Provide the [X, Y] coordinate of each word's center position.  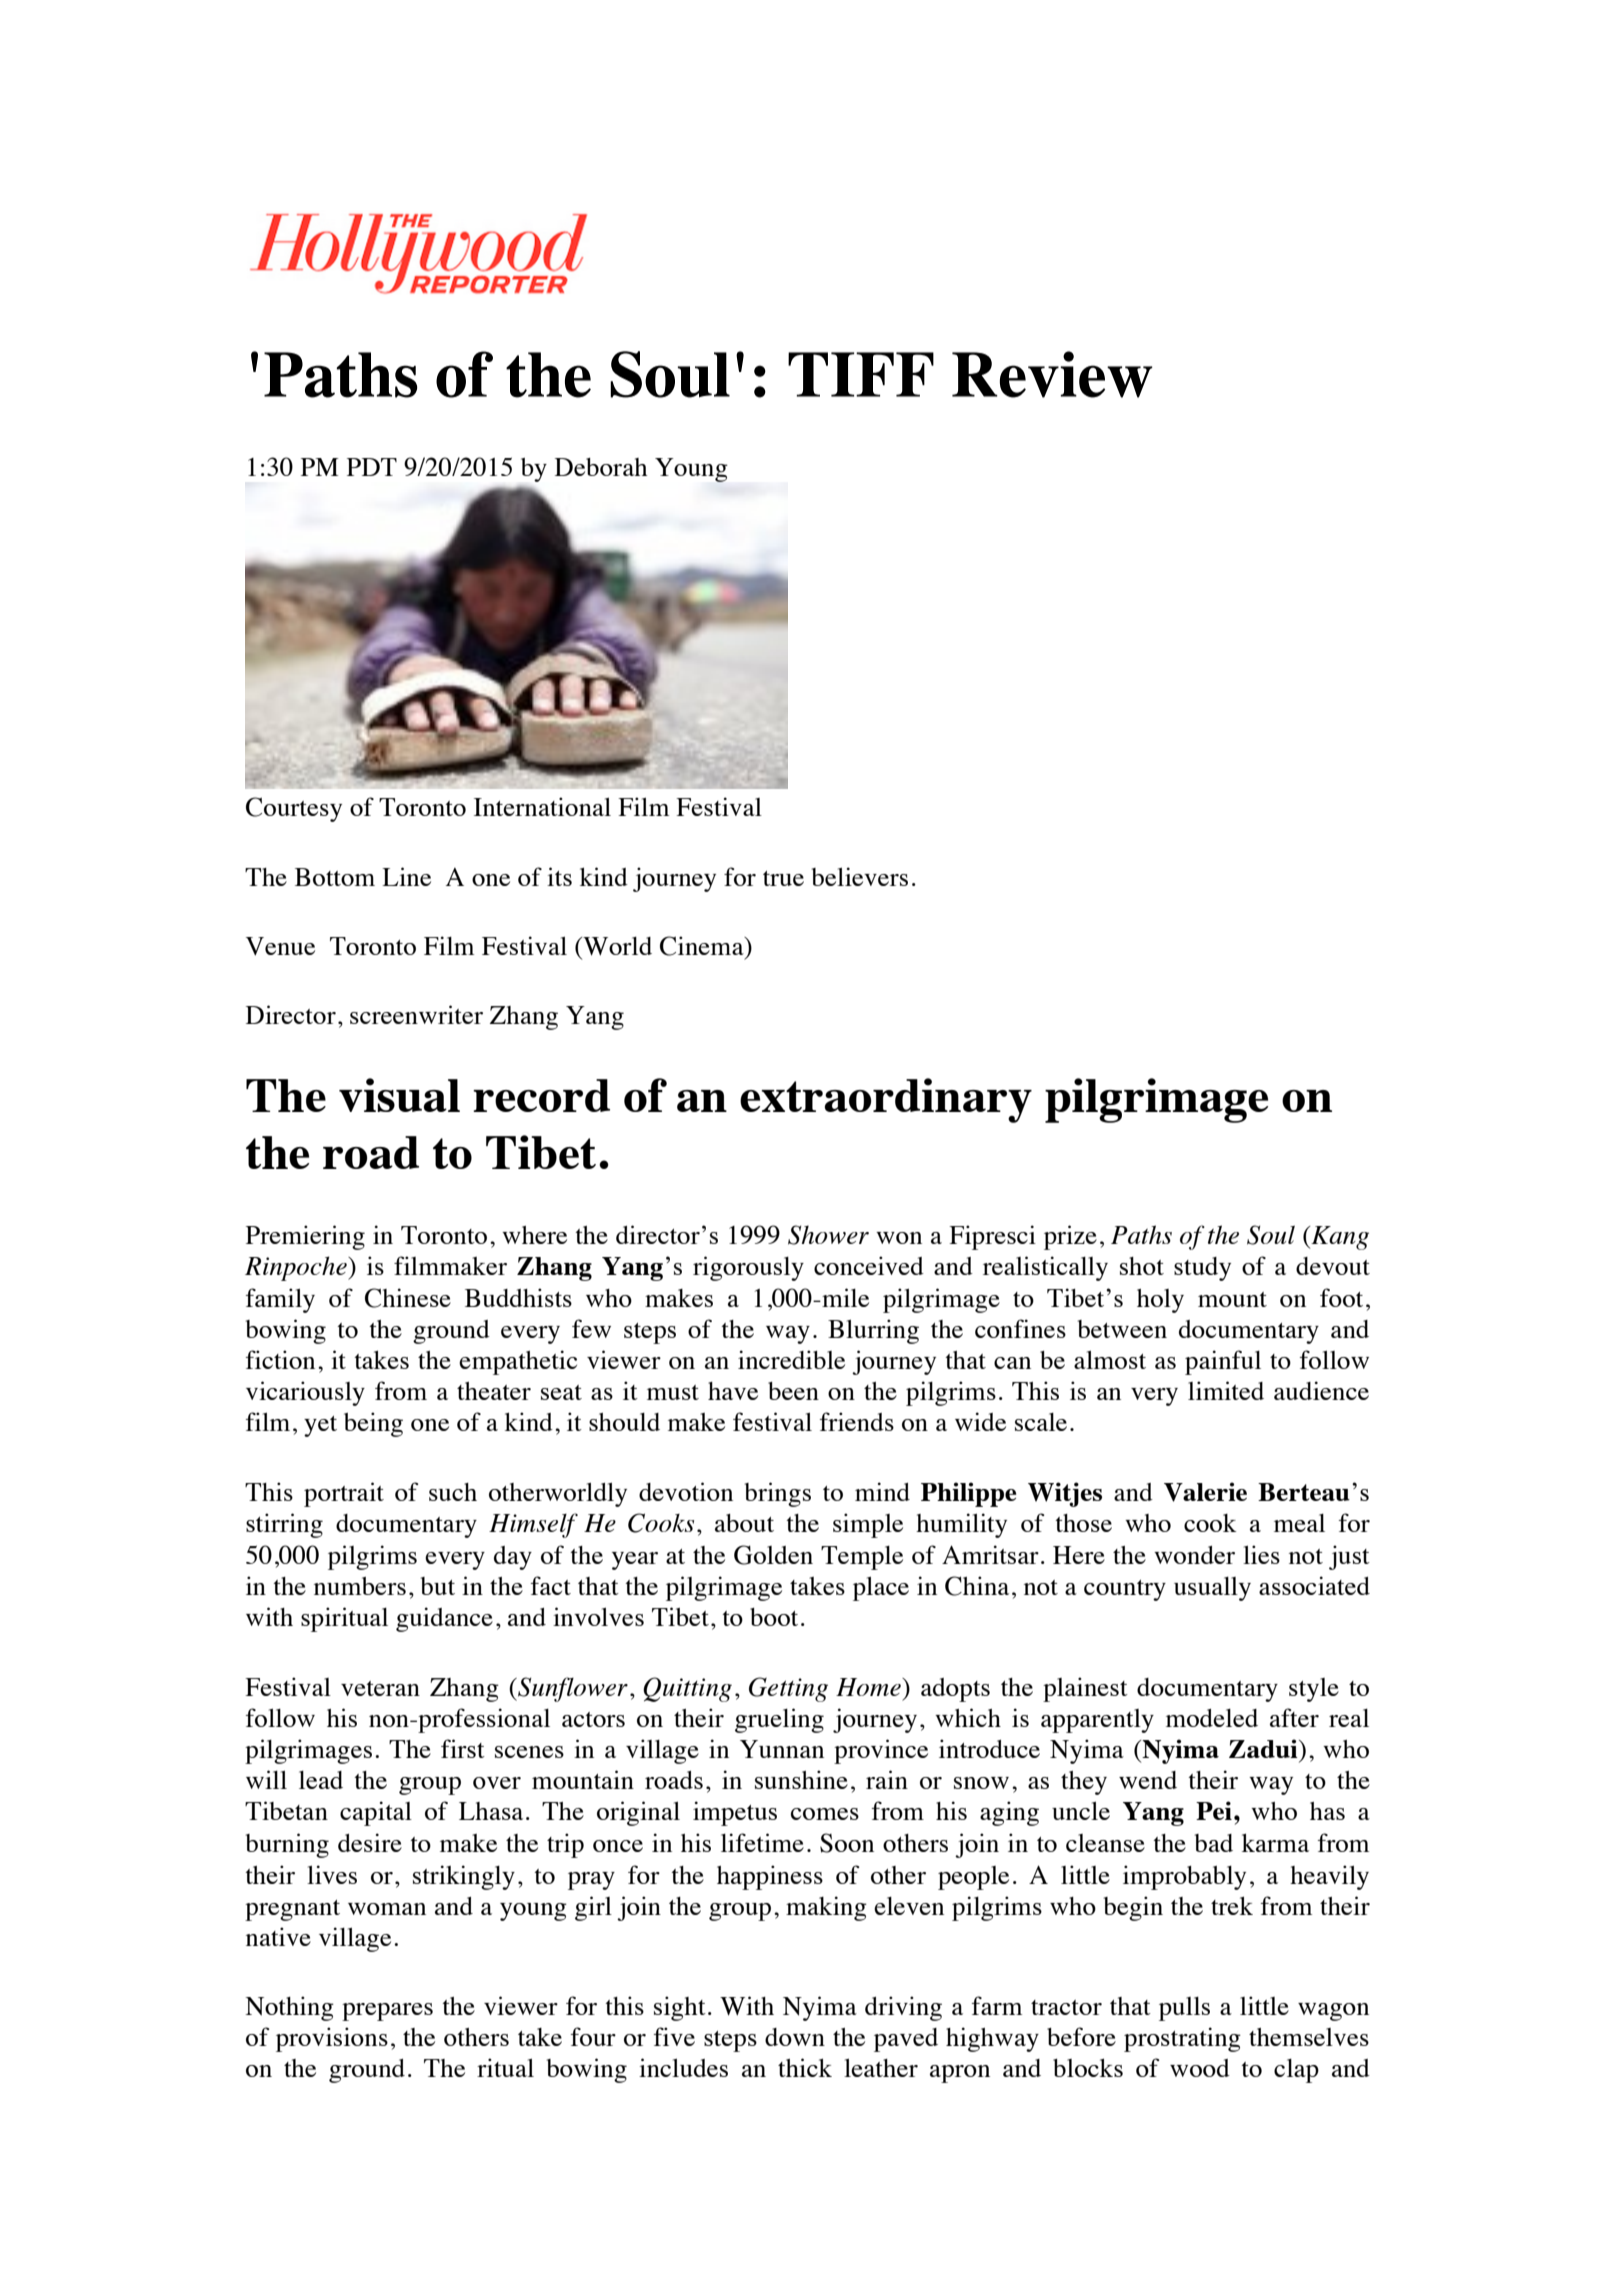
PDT [372, 467]
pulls [1184, 2009]
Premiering [305, 1237]
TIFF [861, 374]
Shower [828, 1235]
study [1202, 1269]
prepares [387, 2012]
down [795, 2037]
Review [1052, 374]
